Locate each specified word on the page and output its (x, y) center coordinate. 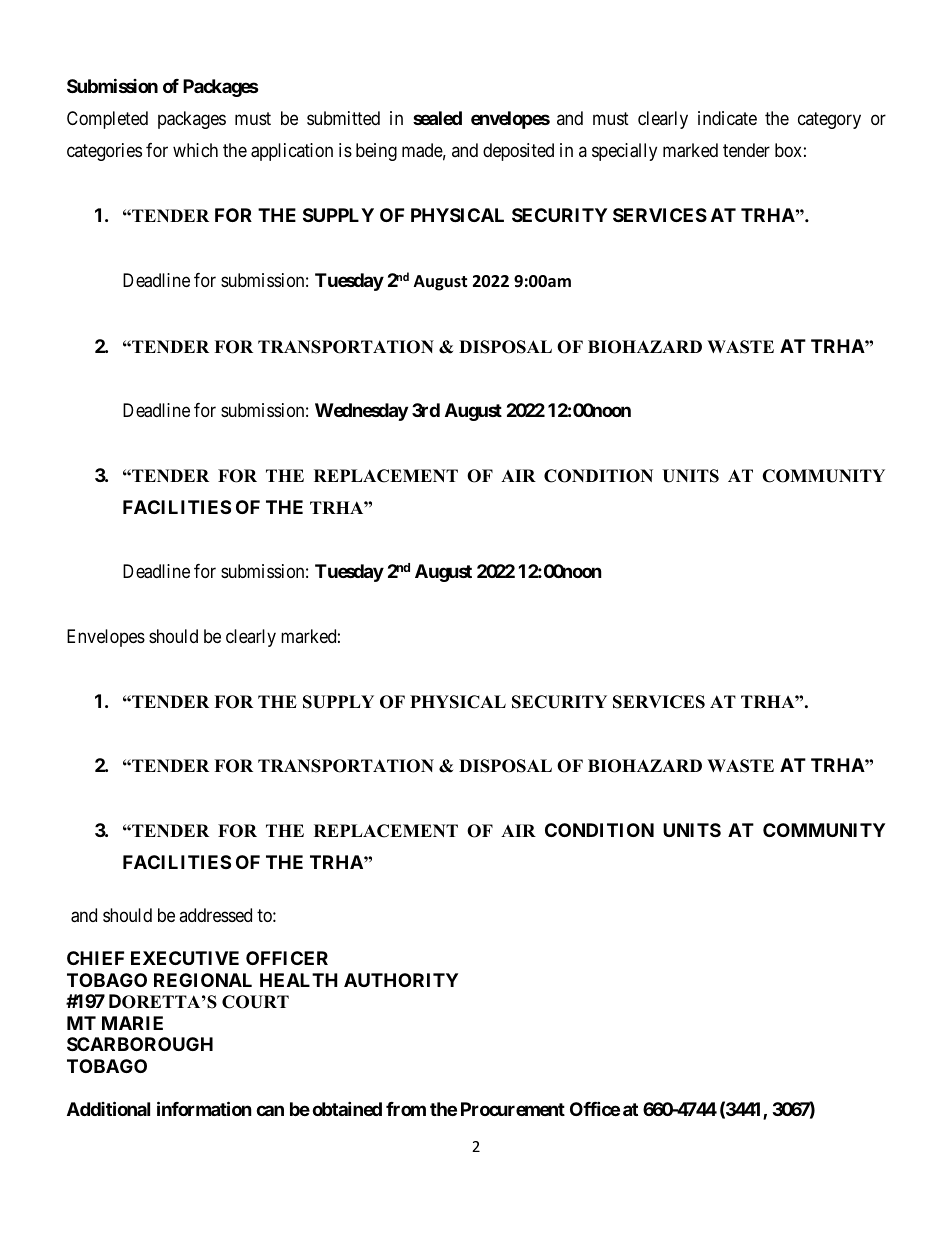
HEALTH (299, 980)
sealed (437, 118)
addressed (215, 915)
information (204, 1108)
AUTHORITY (401, 980)
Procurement (513, 1109)
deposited (518, 152)
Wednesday (361, 412)
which (195, 150)
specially (624, 152)
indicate (727, 118)
